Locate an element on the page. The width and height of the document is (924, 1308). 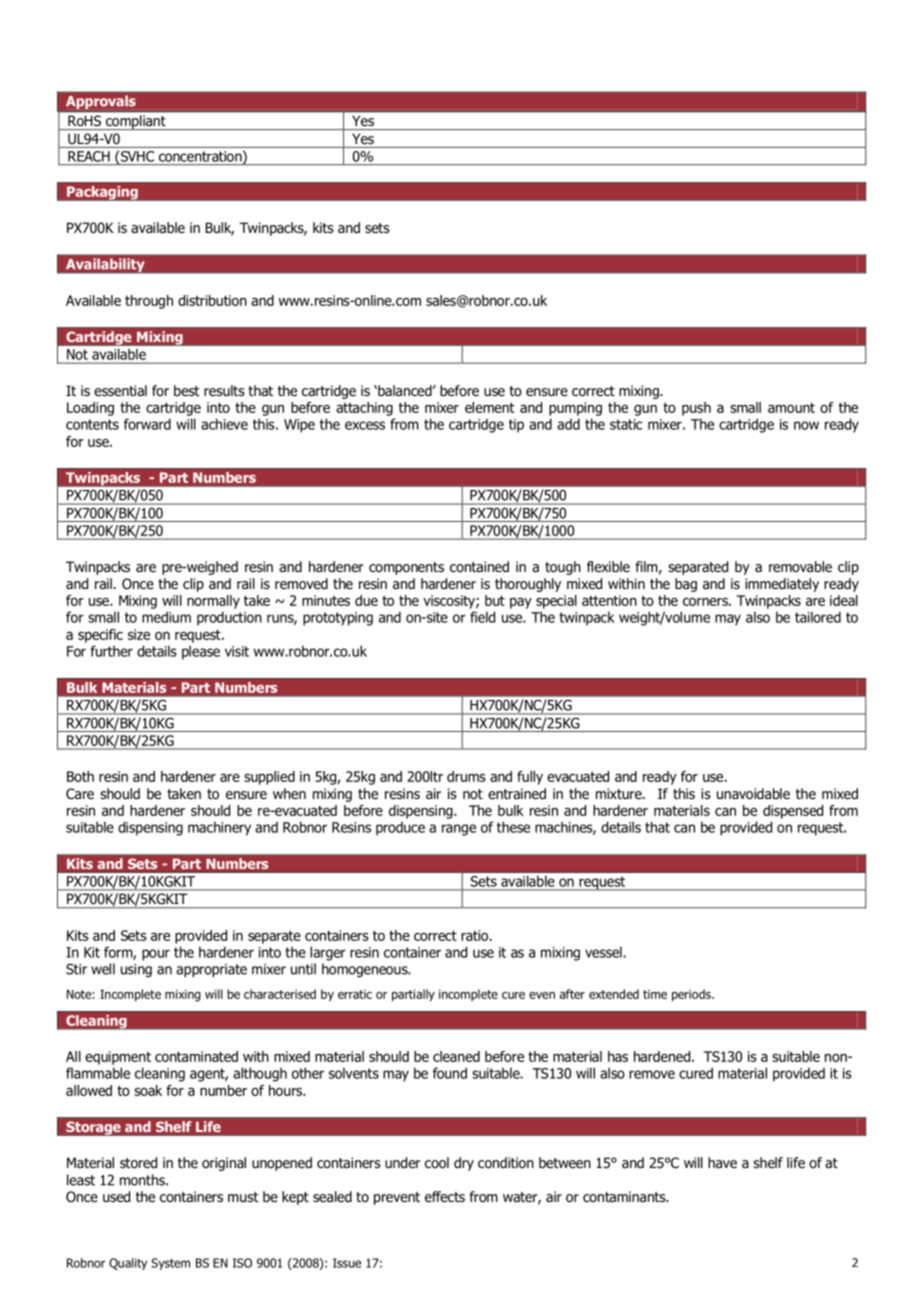
forward is located at coordinates (147, 424).
